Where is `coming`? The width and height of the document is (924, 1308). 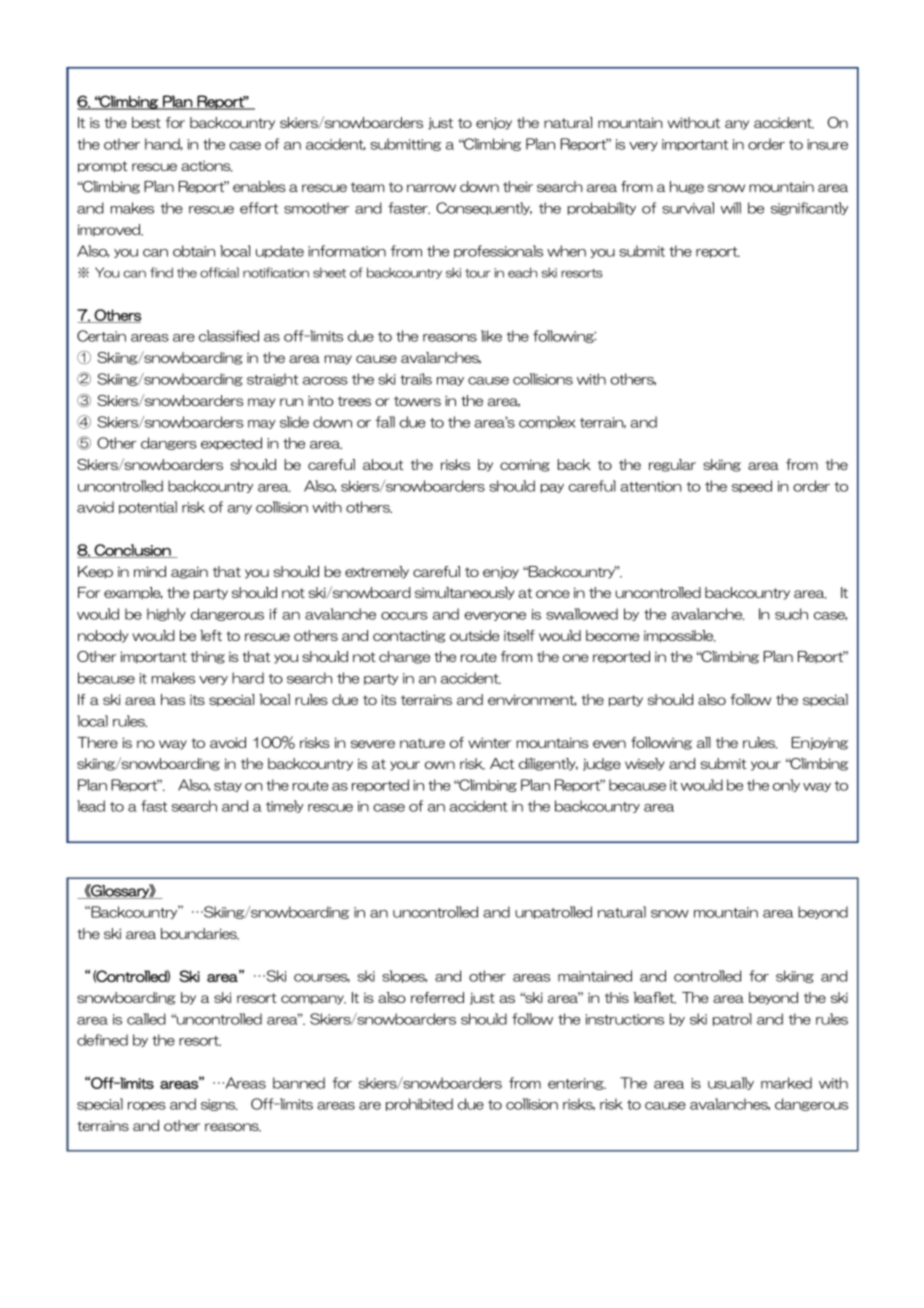
coming is located at coordinates (525, 465).
